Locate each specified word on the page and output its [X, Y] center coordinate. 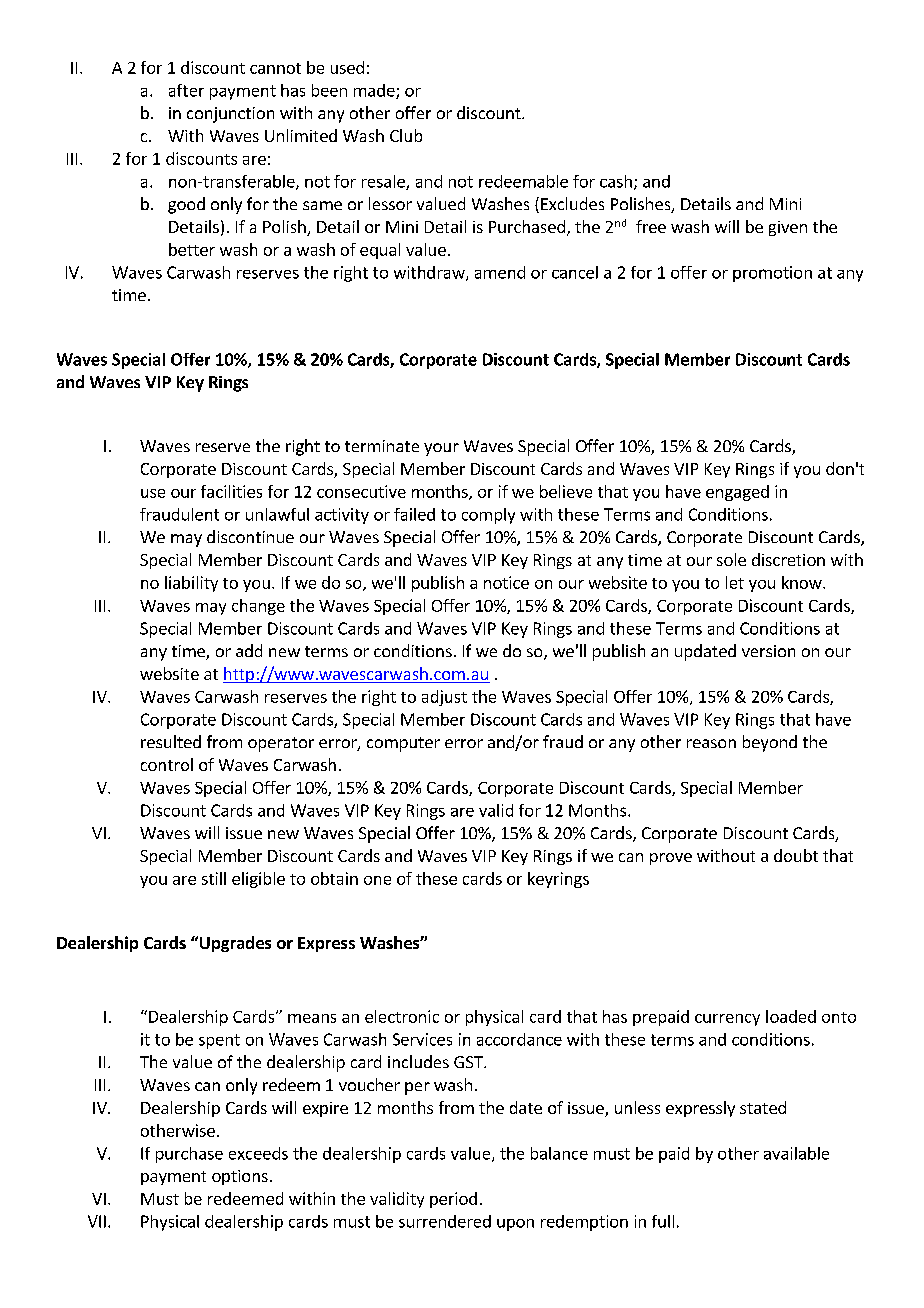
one [377, 880]
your [441, 449]
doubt [796, 855]
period [453, 1200]
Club [406, 135]
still [214, 878]
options [240, 1177]
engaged [737, 493]
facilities [231, 491]
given [788, 228]
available [796, 1153]
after [186, 90]
